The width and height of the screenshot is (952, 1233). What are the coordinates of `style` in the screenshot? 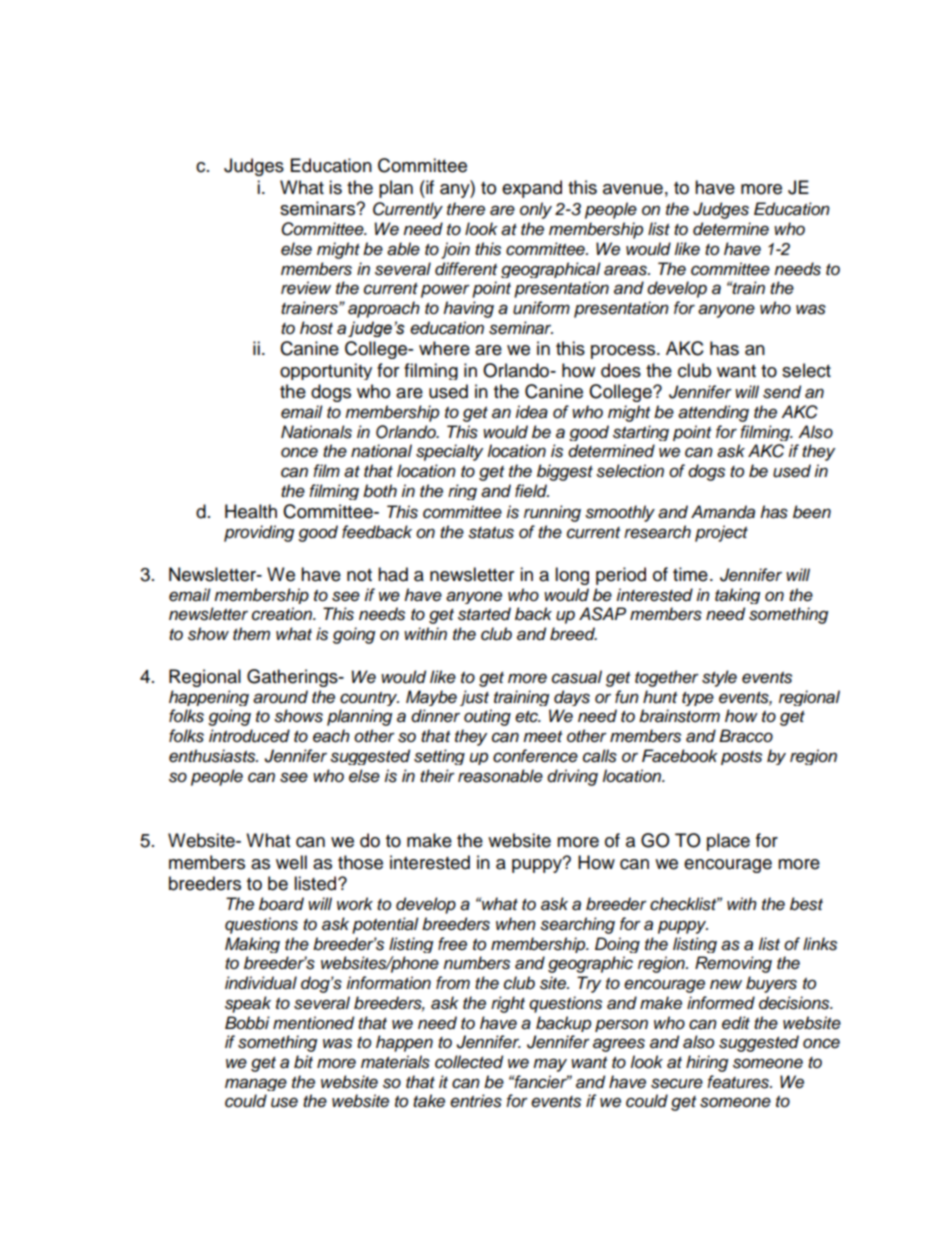 It's located at (719, 678).
